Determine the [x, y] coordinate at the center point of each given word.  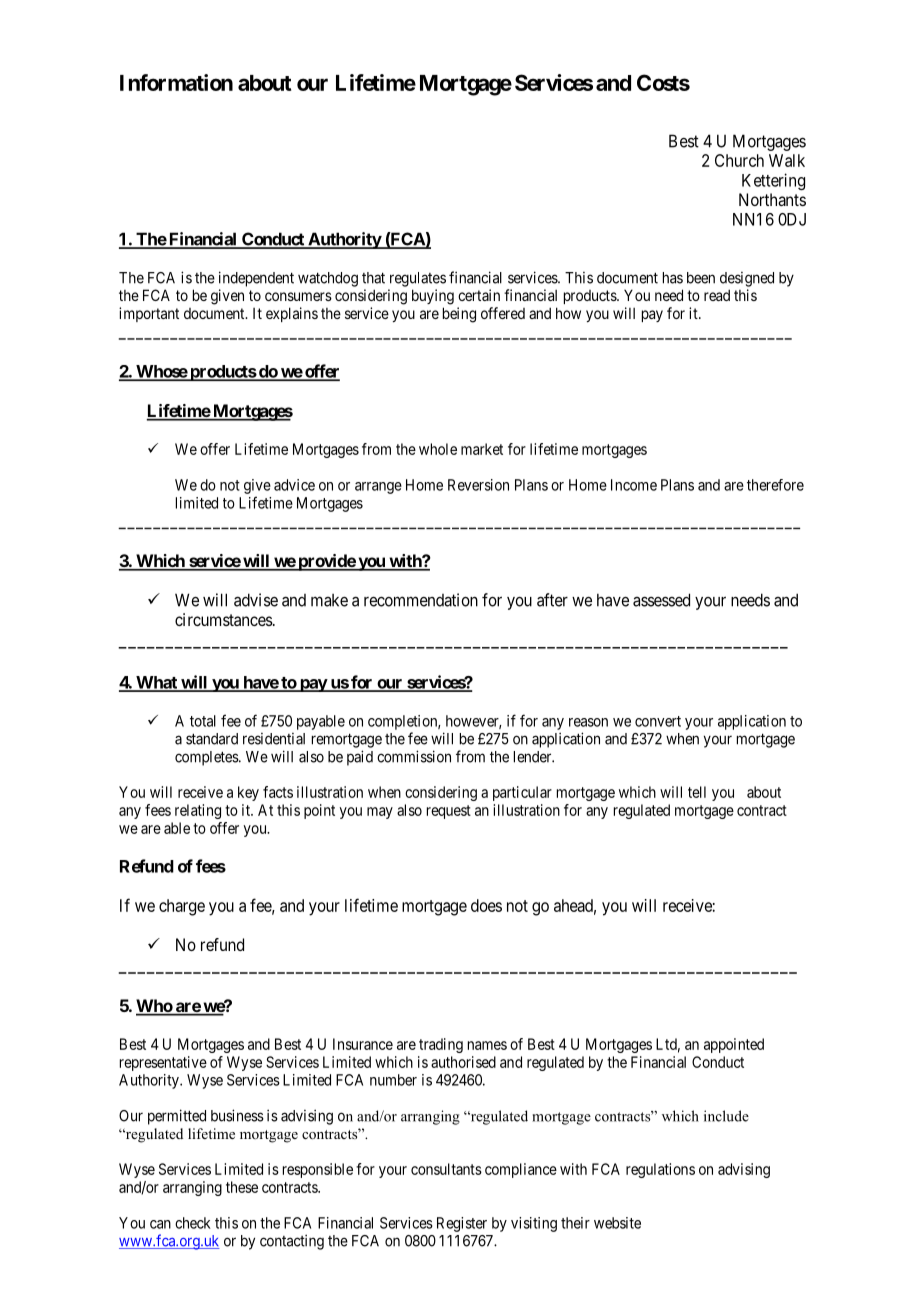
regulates [418, 279]
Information [176, 82]
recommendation [421, 600]
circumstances [224, 619]
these [242, 1187]
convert [658, 721]
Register [462, 1224]
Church [739, 160]
